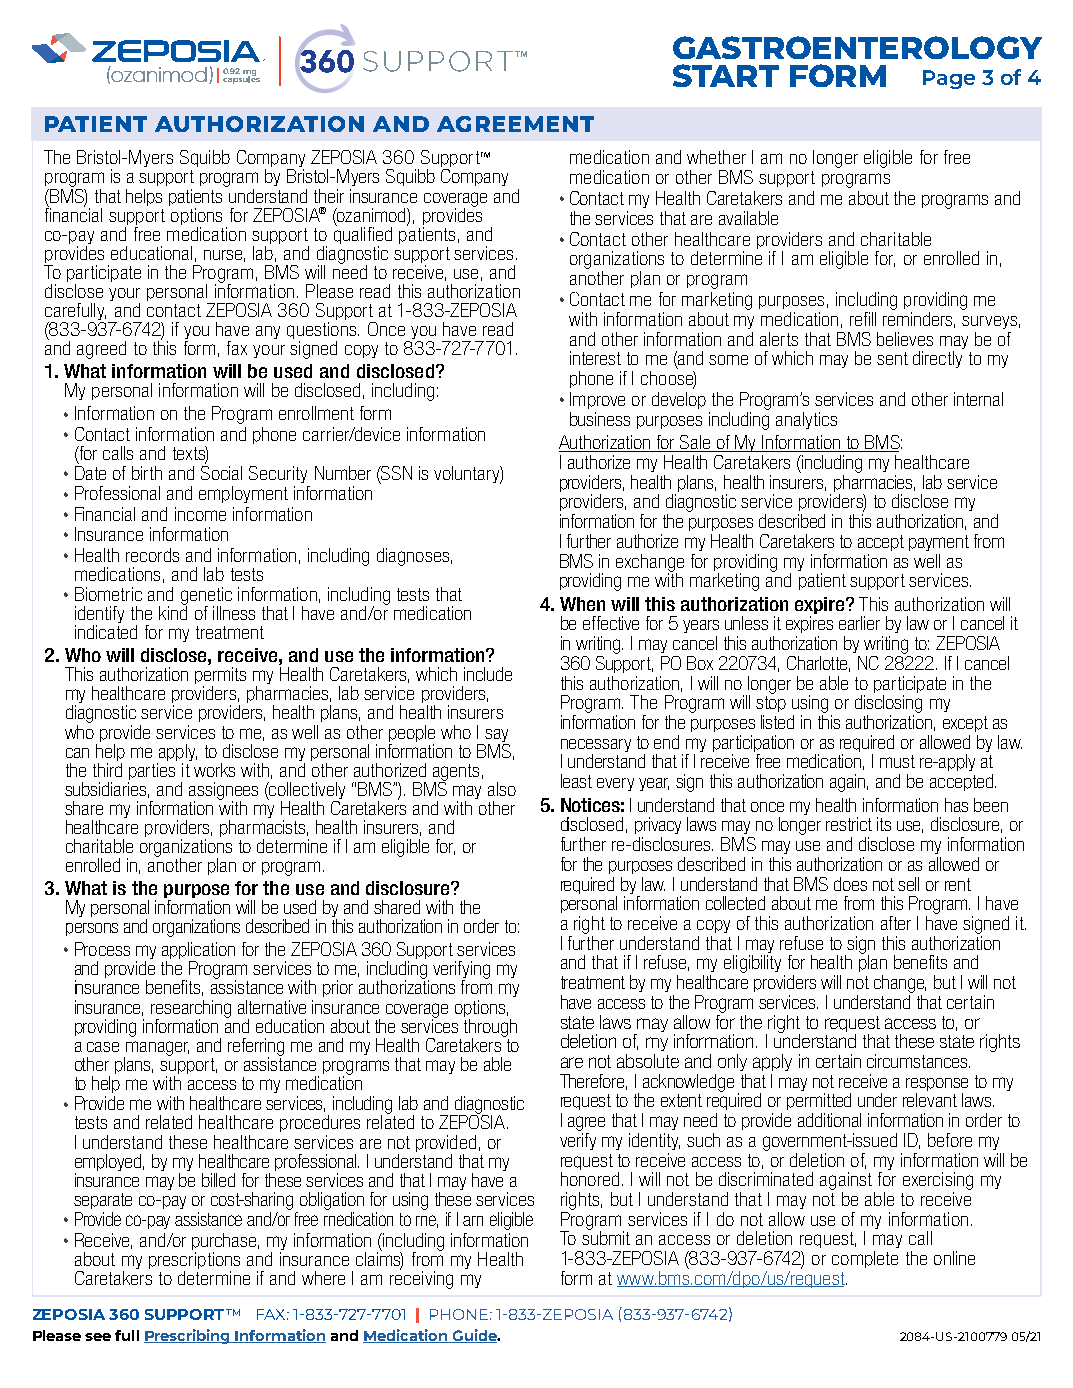  What do you see at coordinates (888, 704) in the image?
I see `disclosing` at bounding box center [888, 704].
